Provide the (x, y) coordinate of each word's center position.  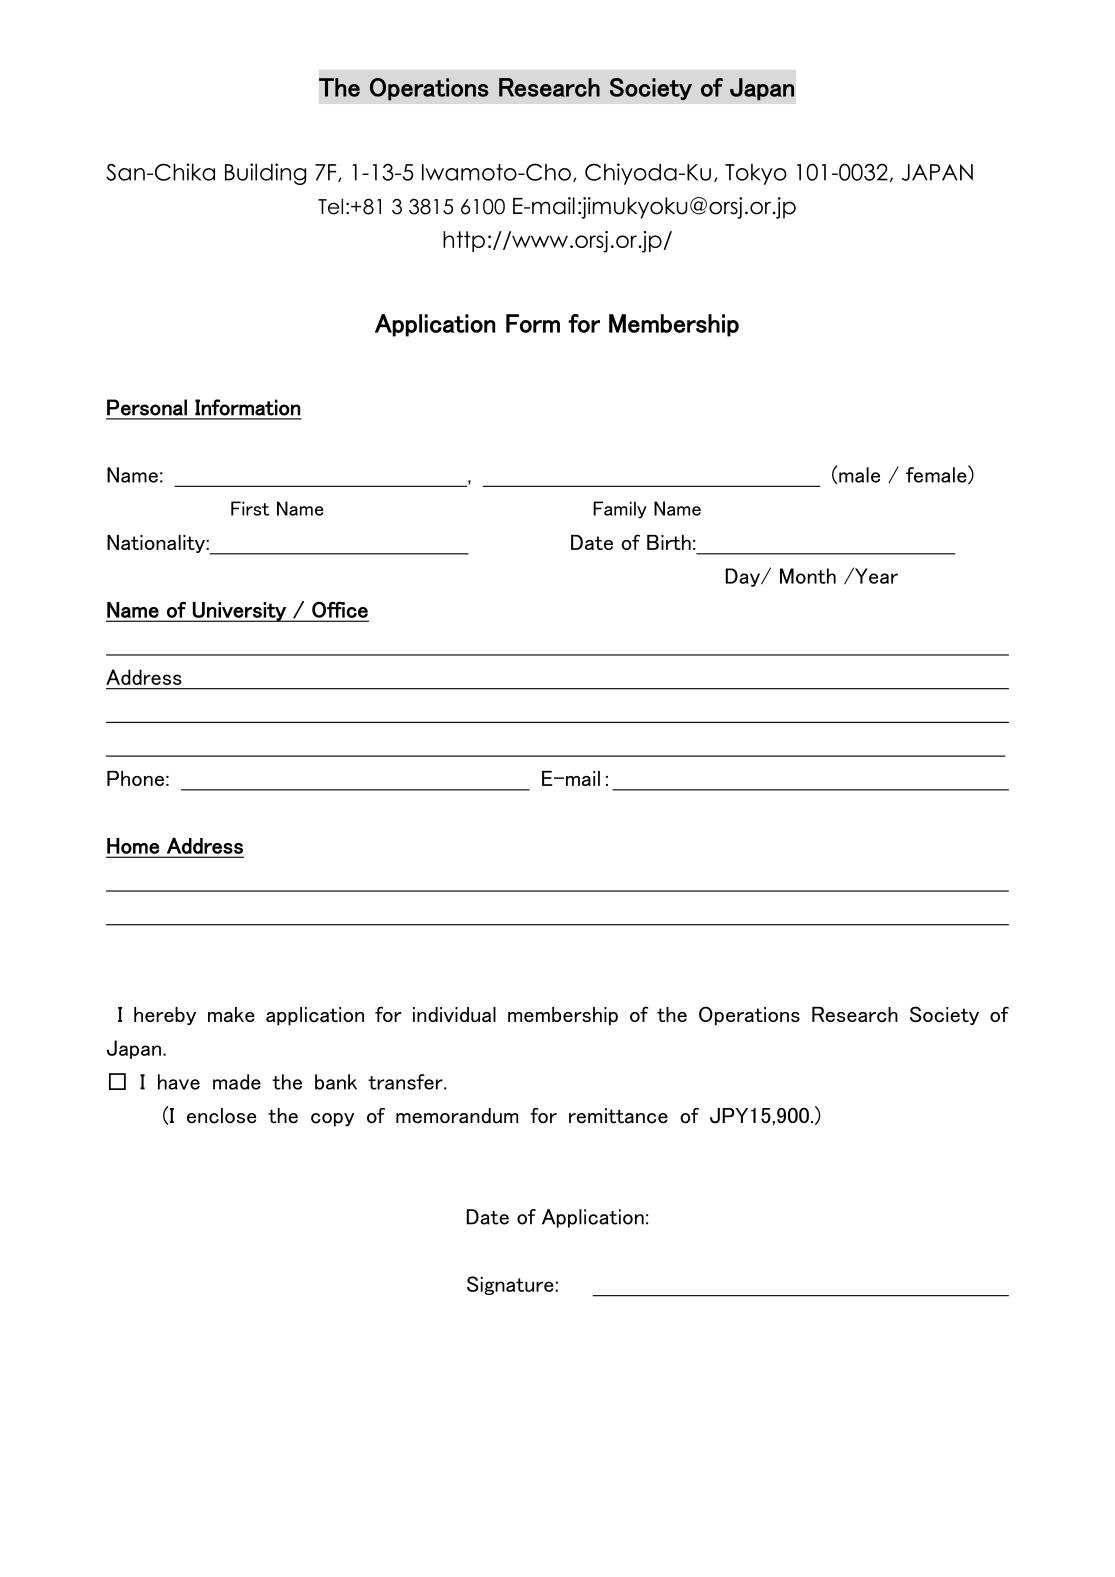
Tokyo (756, 174)
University (239, 612)
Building (265, 174)
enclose (222, 1116)
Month (808, 576)
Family (620, 510)
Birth (669, 542)
